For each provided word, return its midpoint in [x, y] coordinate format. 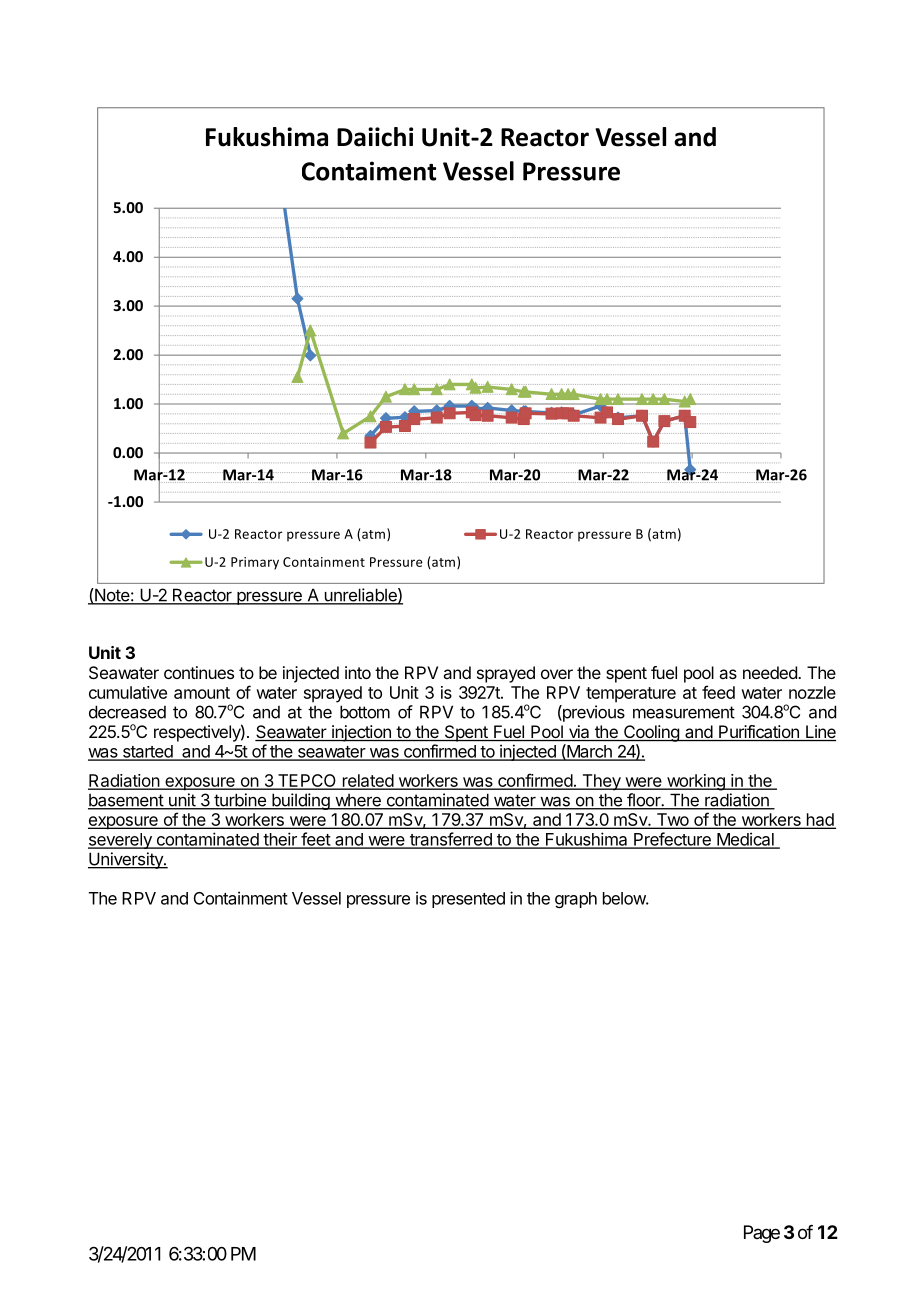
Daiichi [375, 137]
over [557, 674]
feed [718, 692]
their [280, 840]
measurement [684, 712]
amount [202, 693]
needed [771, 672]
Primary [255, 563]
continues [199, 672]
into [358, 672]
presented [468, 900]
